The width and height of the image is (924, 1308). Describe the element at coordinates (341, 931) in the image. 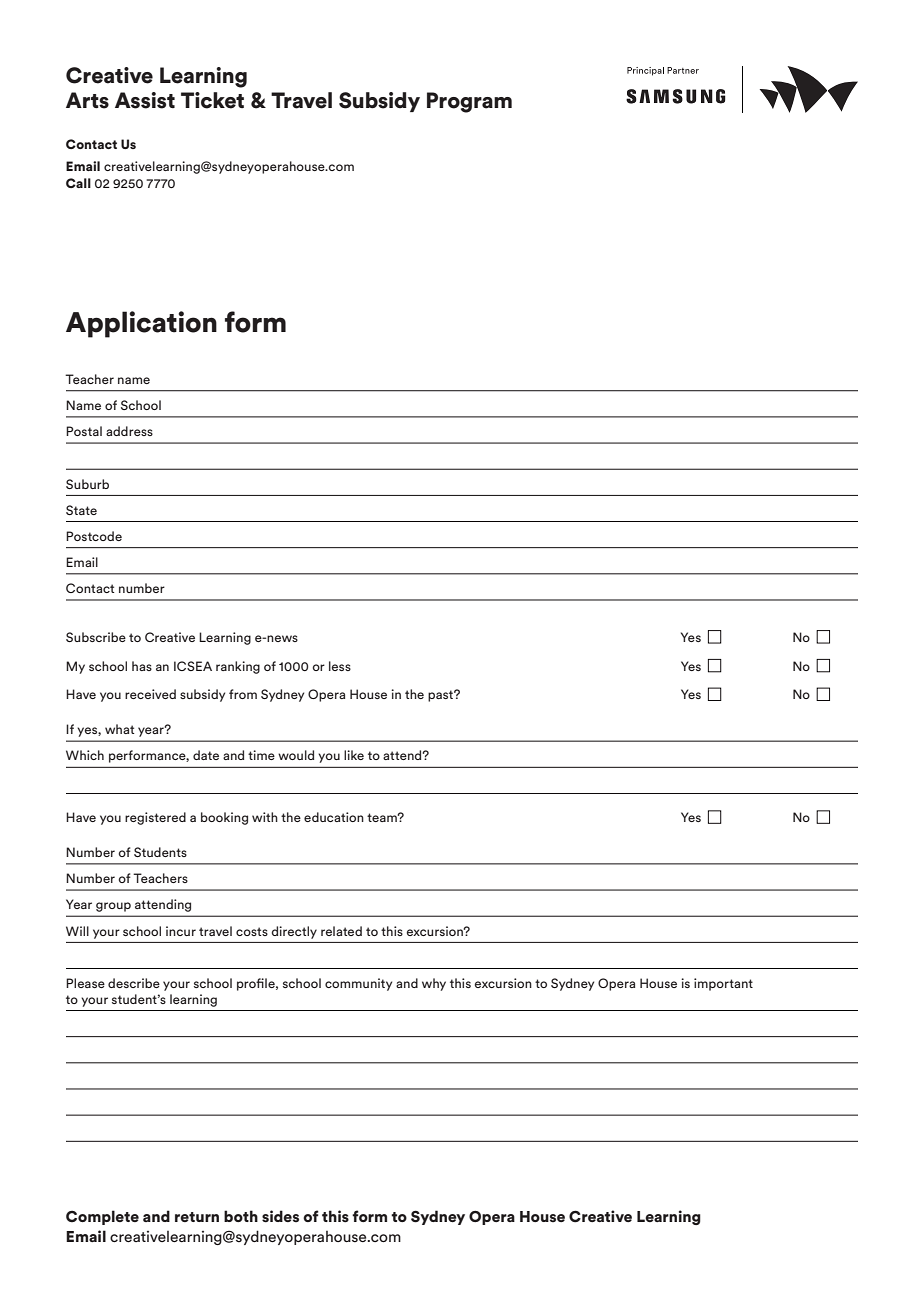

I see `related` at that location.
